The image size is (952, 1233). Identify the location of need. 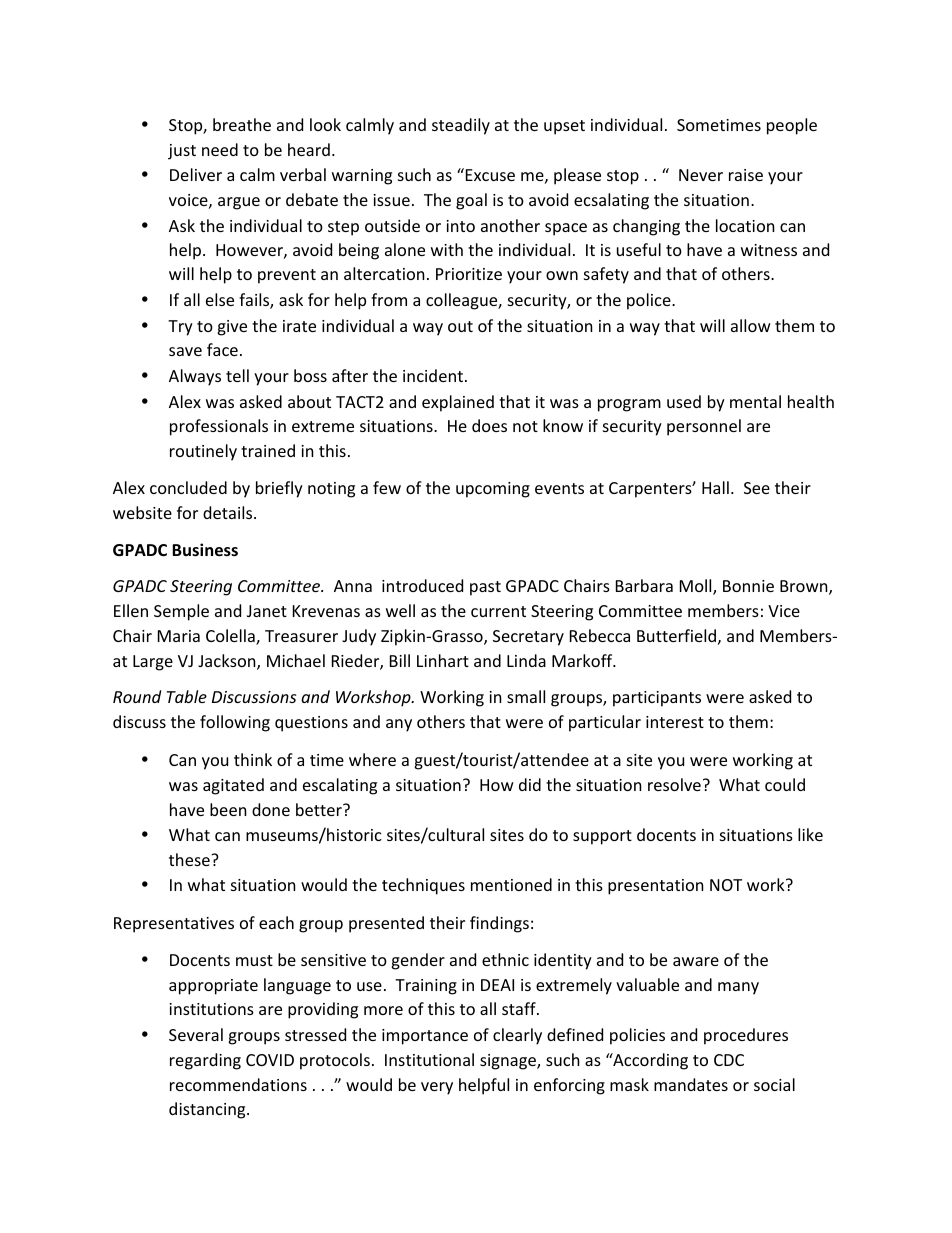
(220, 149).
